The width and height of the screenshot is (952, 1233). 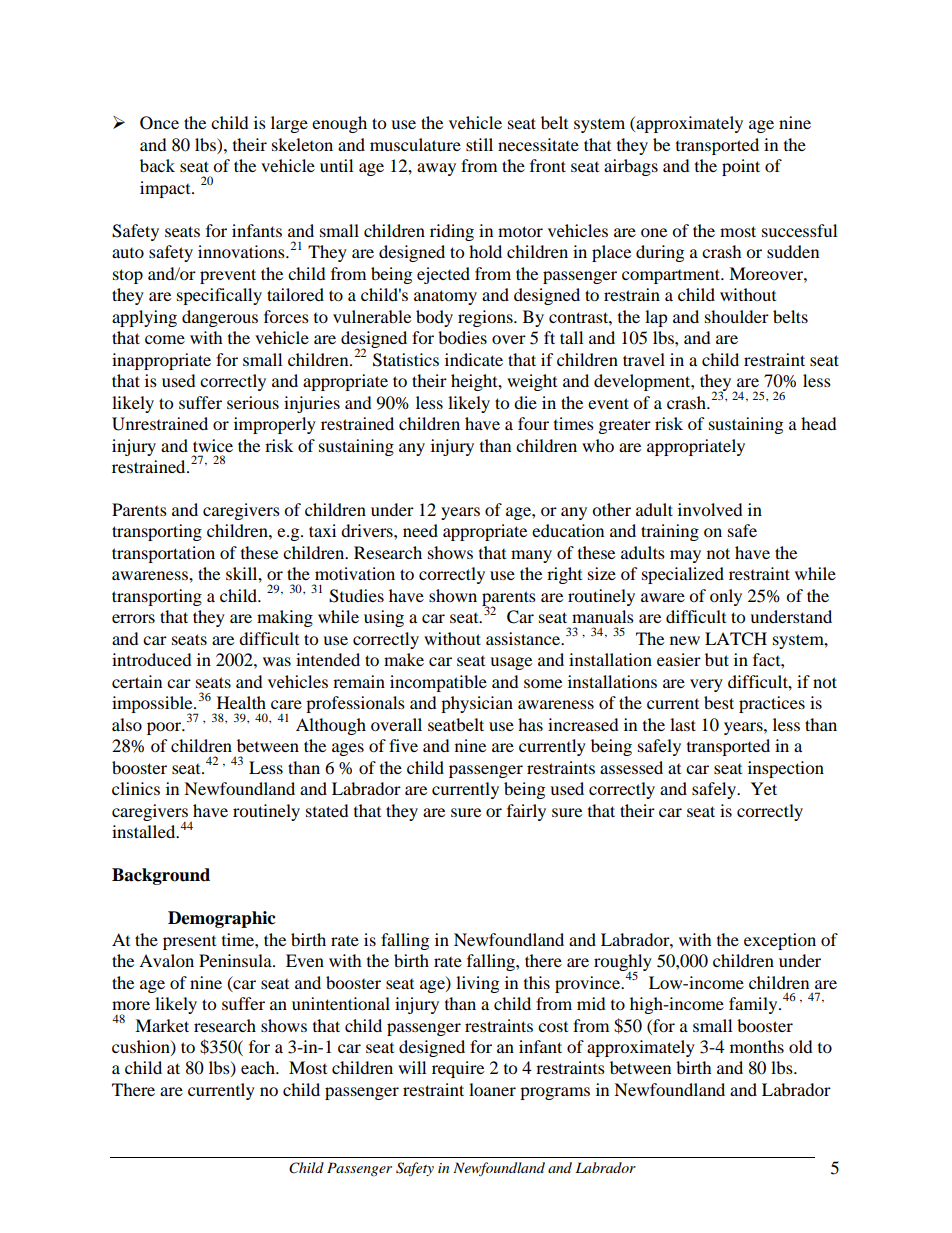 I want to click on still, so click(x=479, y=144).
